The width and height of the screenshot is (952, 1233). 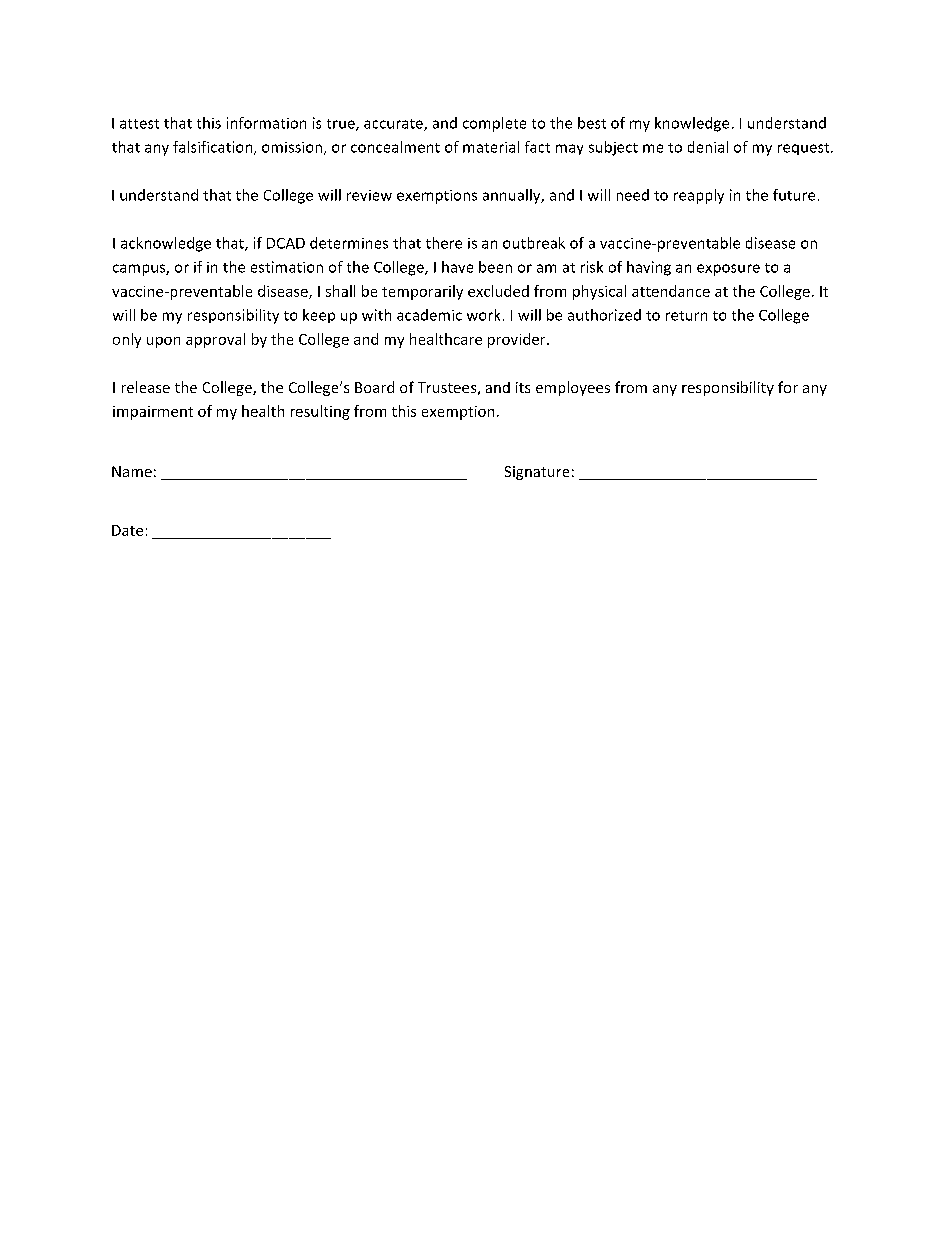 I want to click on have, so click(x=457, y=267).
